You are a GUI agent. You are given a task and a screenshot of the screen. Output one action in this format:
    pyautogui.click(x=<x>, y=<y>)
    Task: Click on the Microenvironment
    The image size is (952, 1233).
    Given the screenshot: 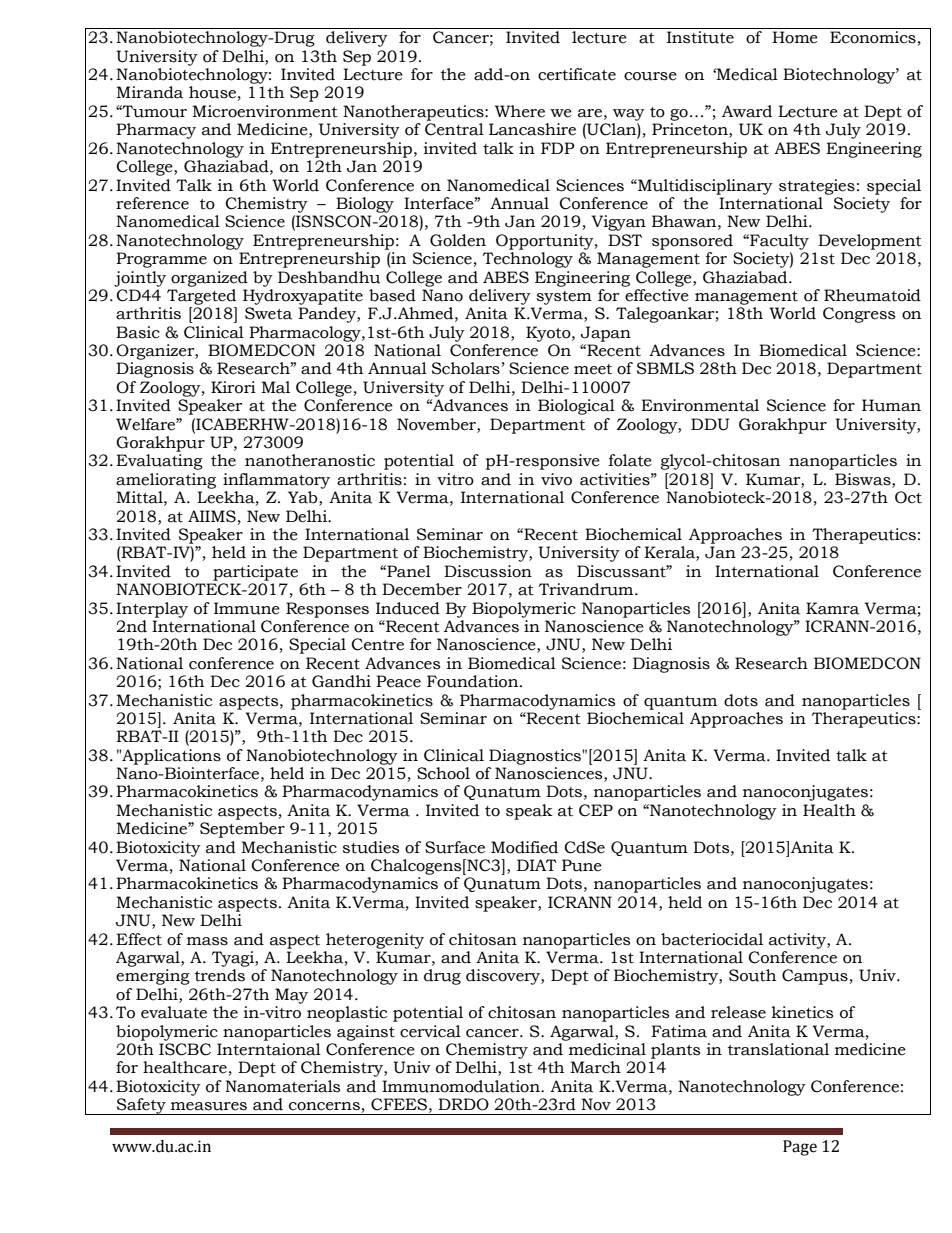 What is the action you would take?
    pyautogui.click(x=265, y=111)
